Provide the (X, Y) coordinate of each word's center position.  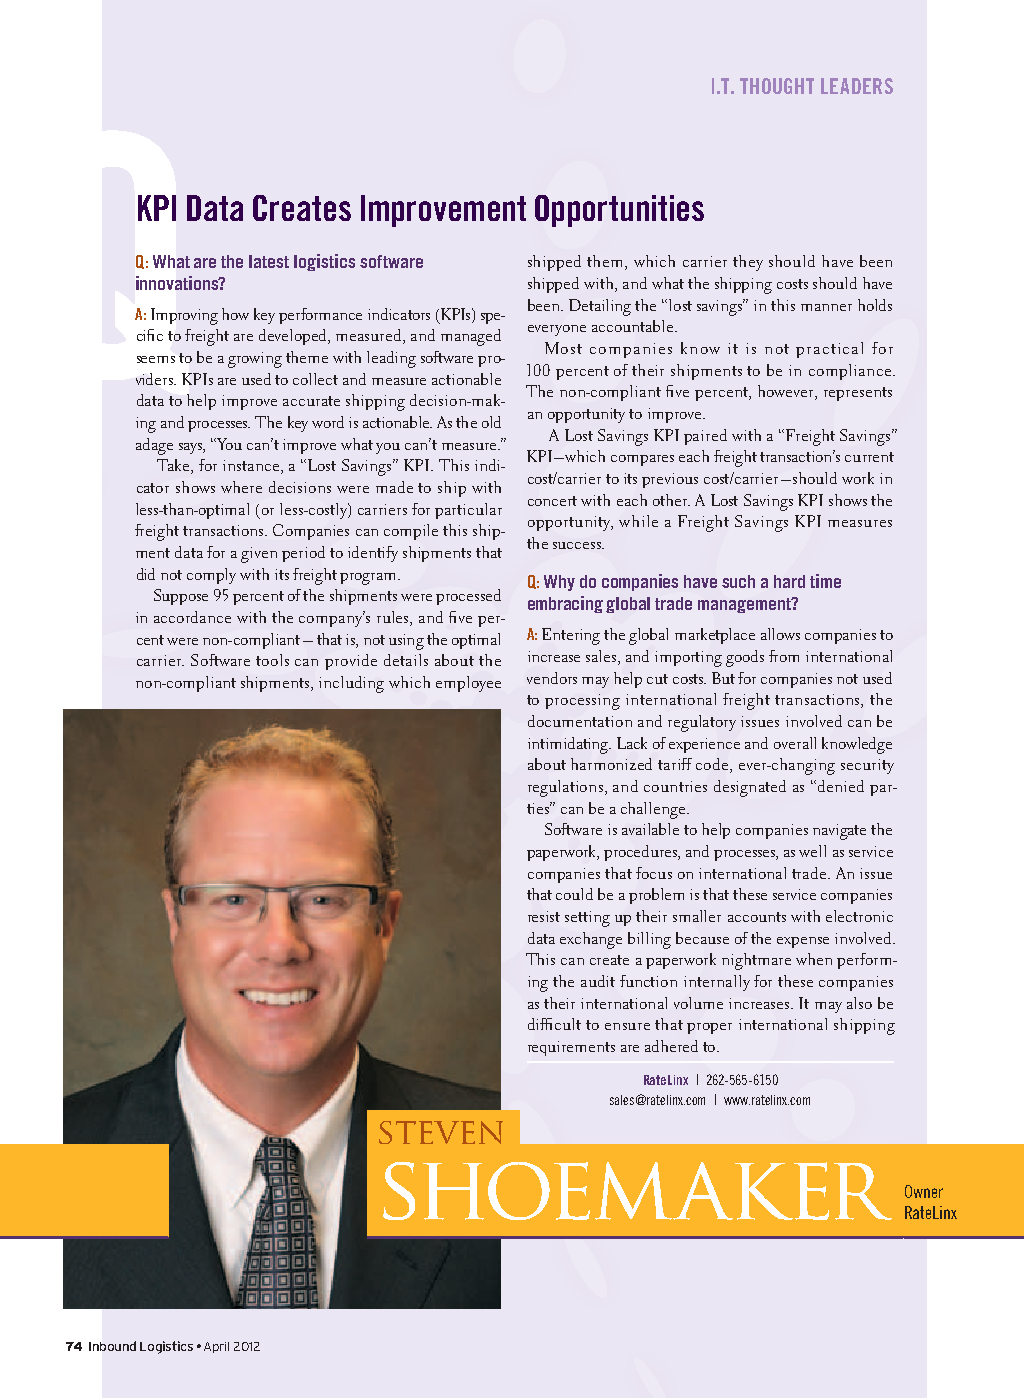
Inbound (112, 1346)
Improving (184, 316)
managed (471, 337)
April (216, 1347)
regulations (567, 788)
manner (826, 307)
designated (750, 788)
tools (272, 660)
